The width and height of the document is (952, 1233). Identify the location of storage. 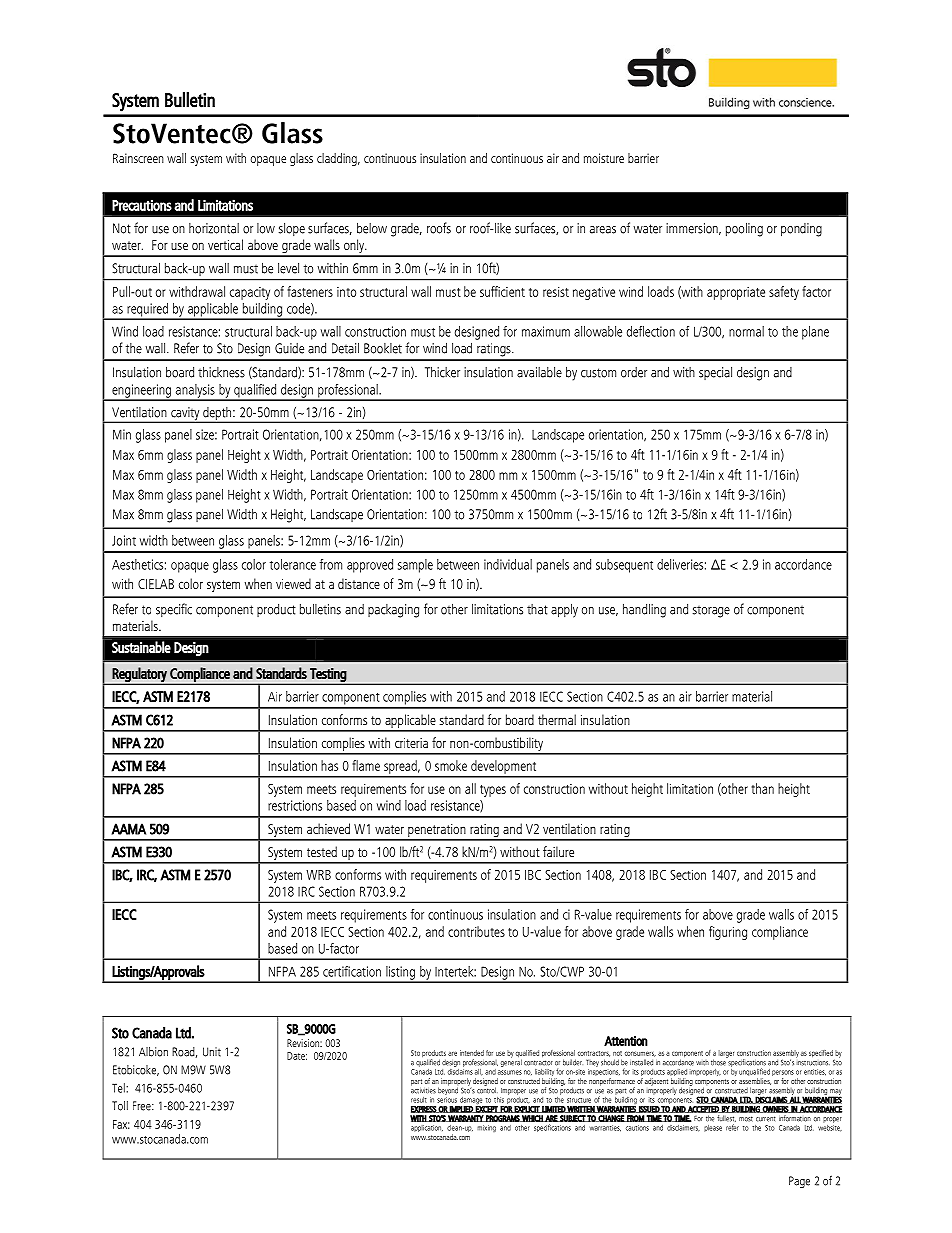
(711, 611).
